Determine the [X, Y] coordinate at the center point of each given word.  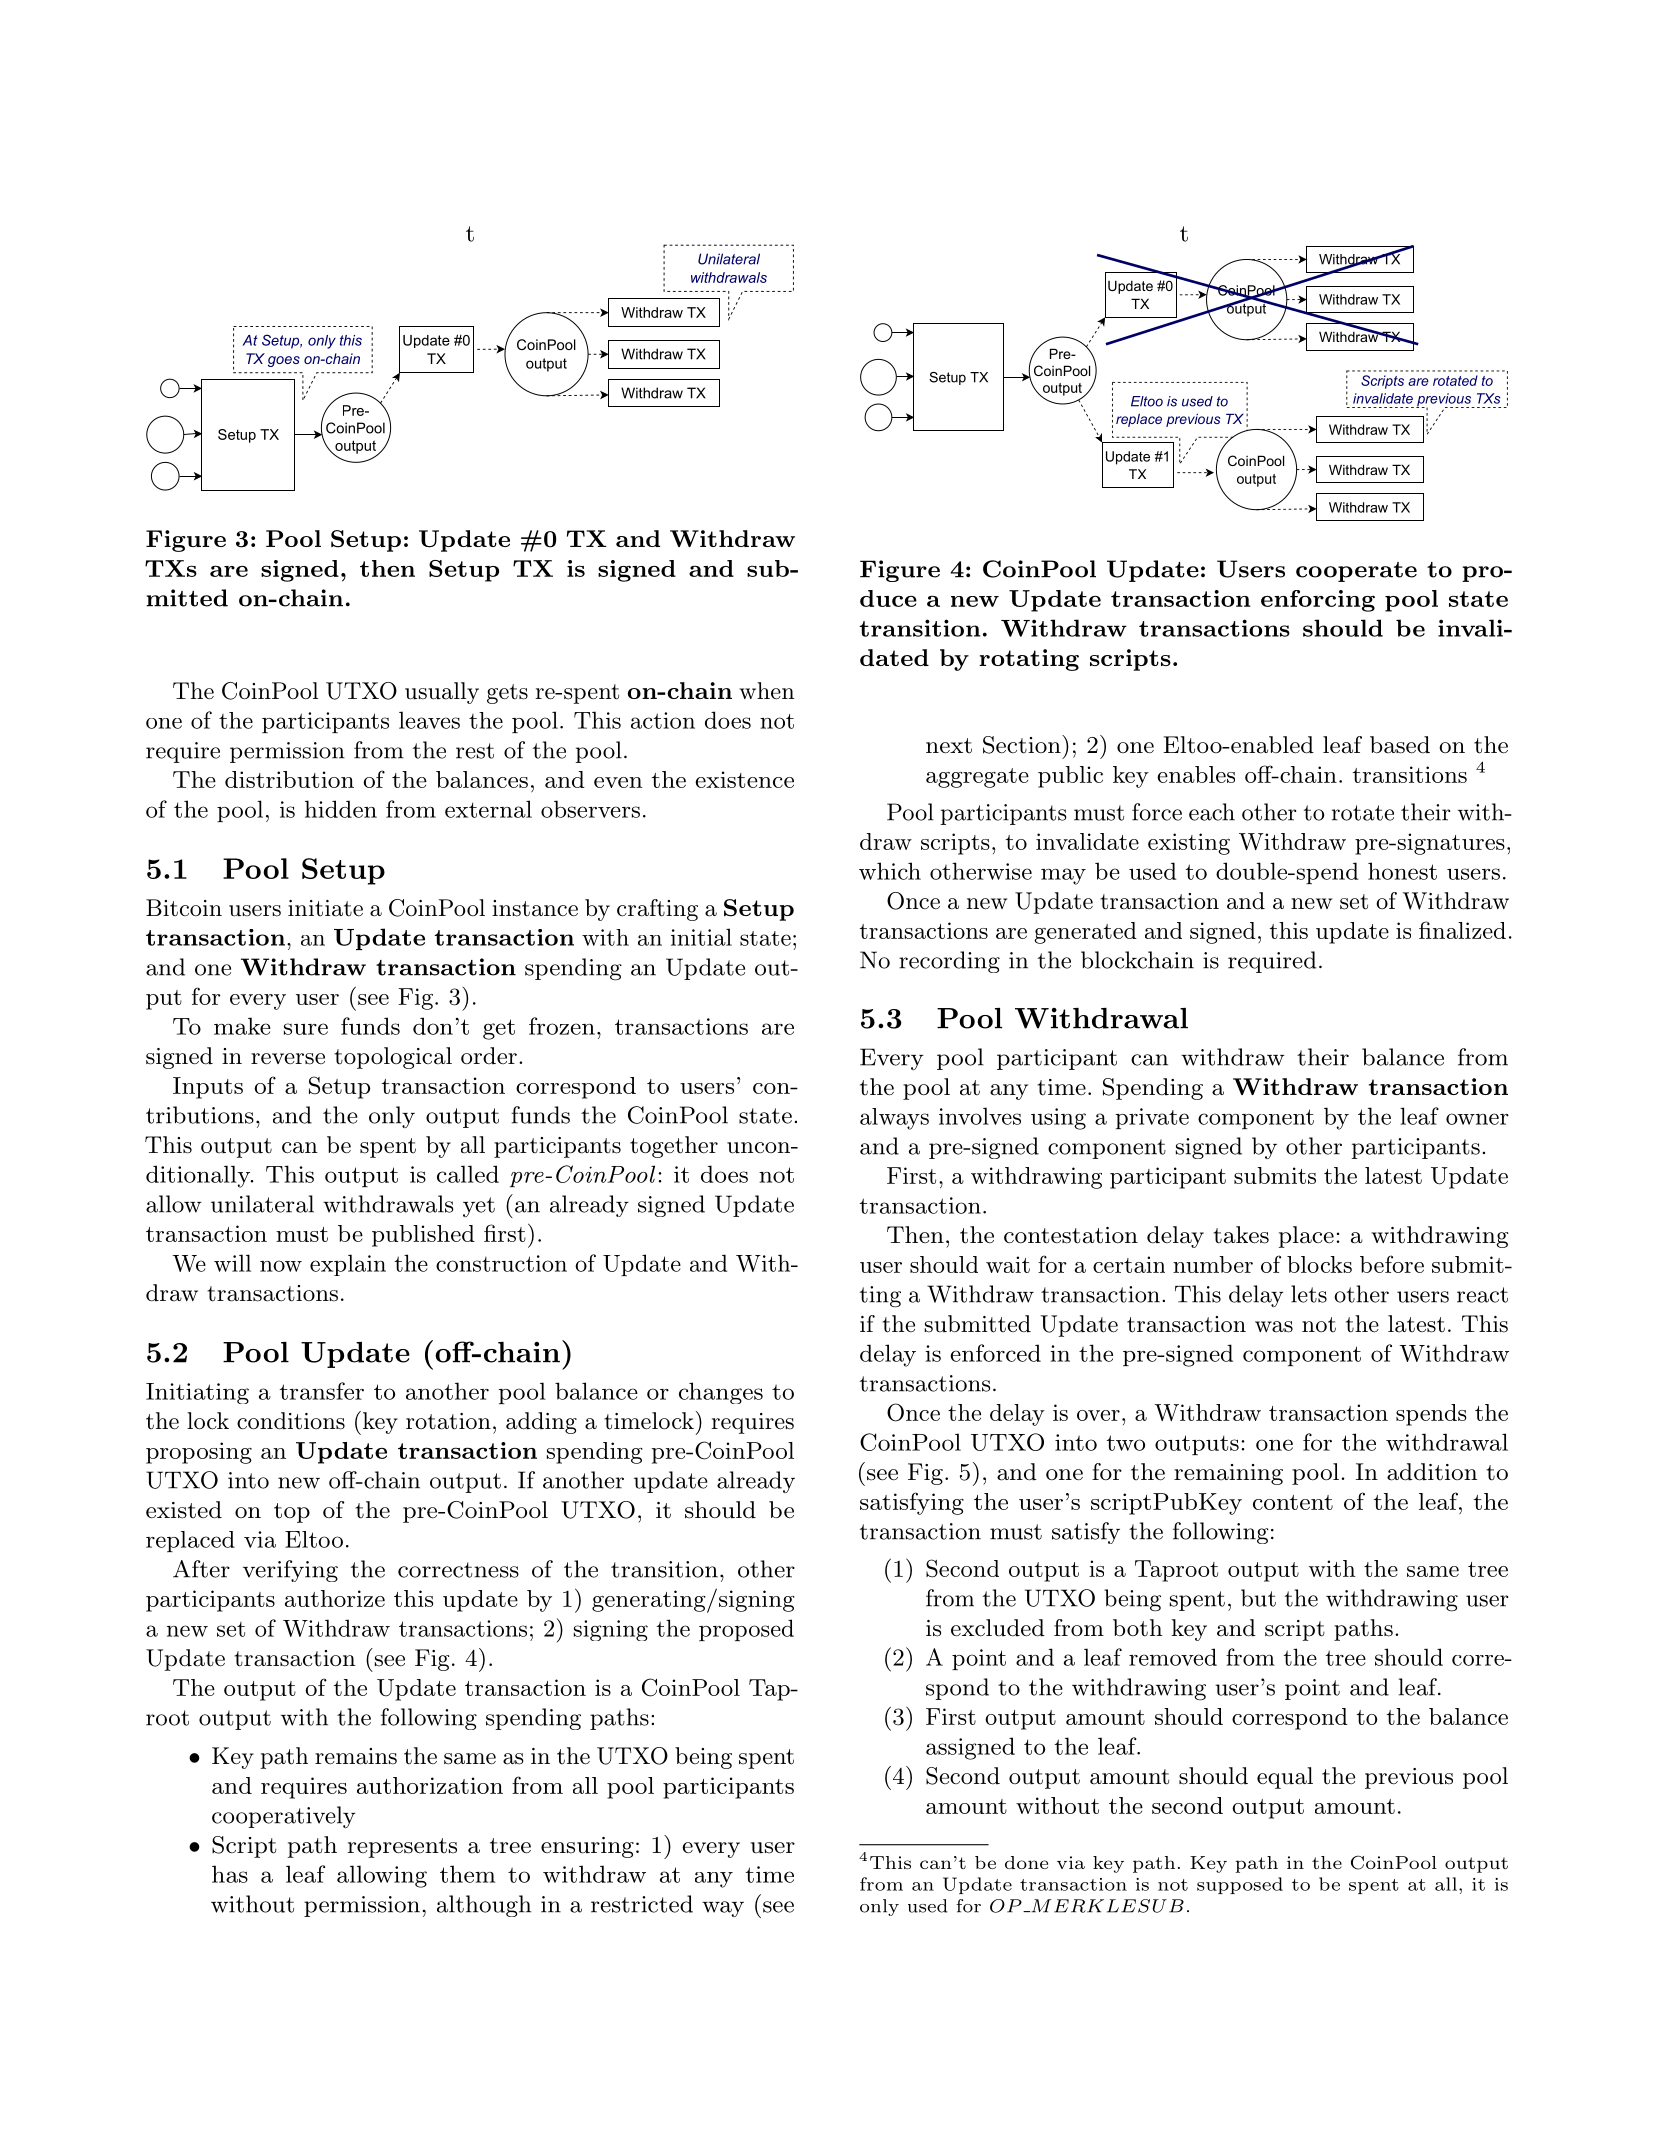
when [766, 691]
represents [402, 1848]
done [1026, 1862]
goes [284, 361]
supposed [1240, 1885]
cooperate [1356, 572]
